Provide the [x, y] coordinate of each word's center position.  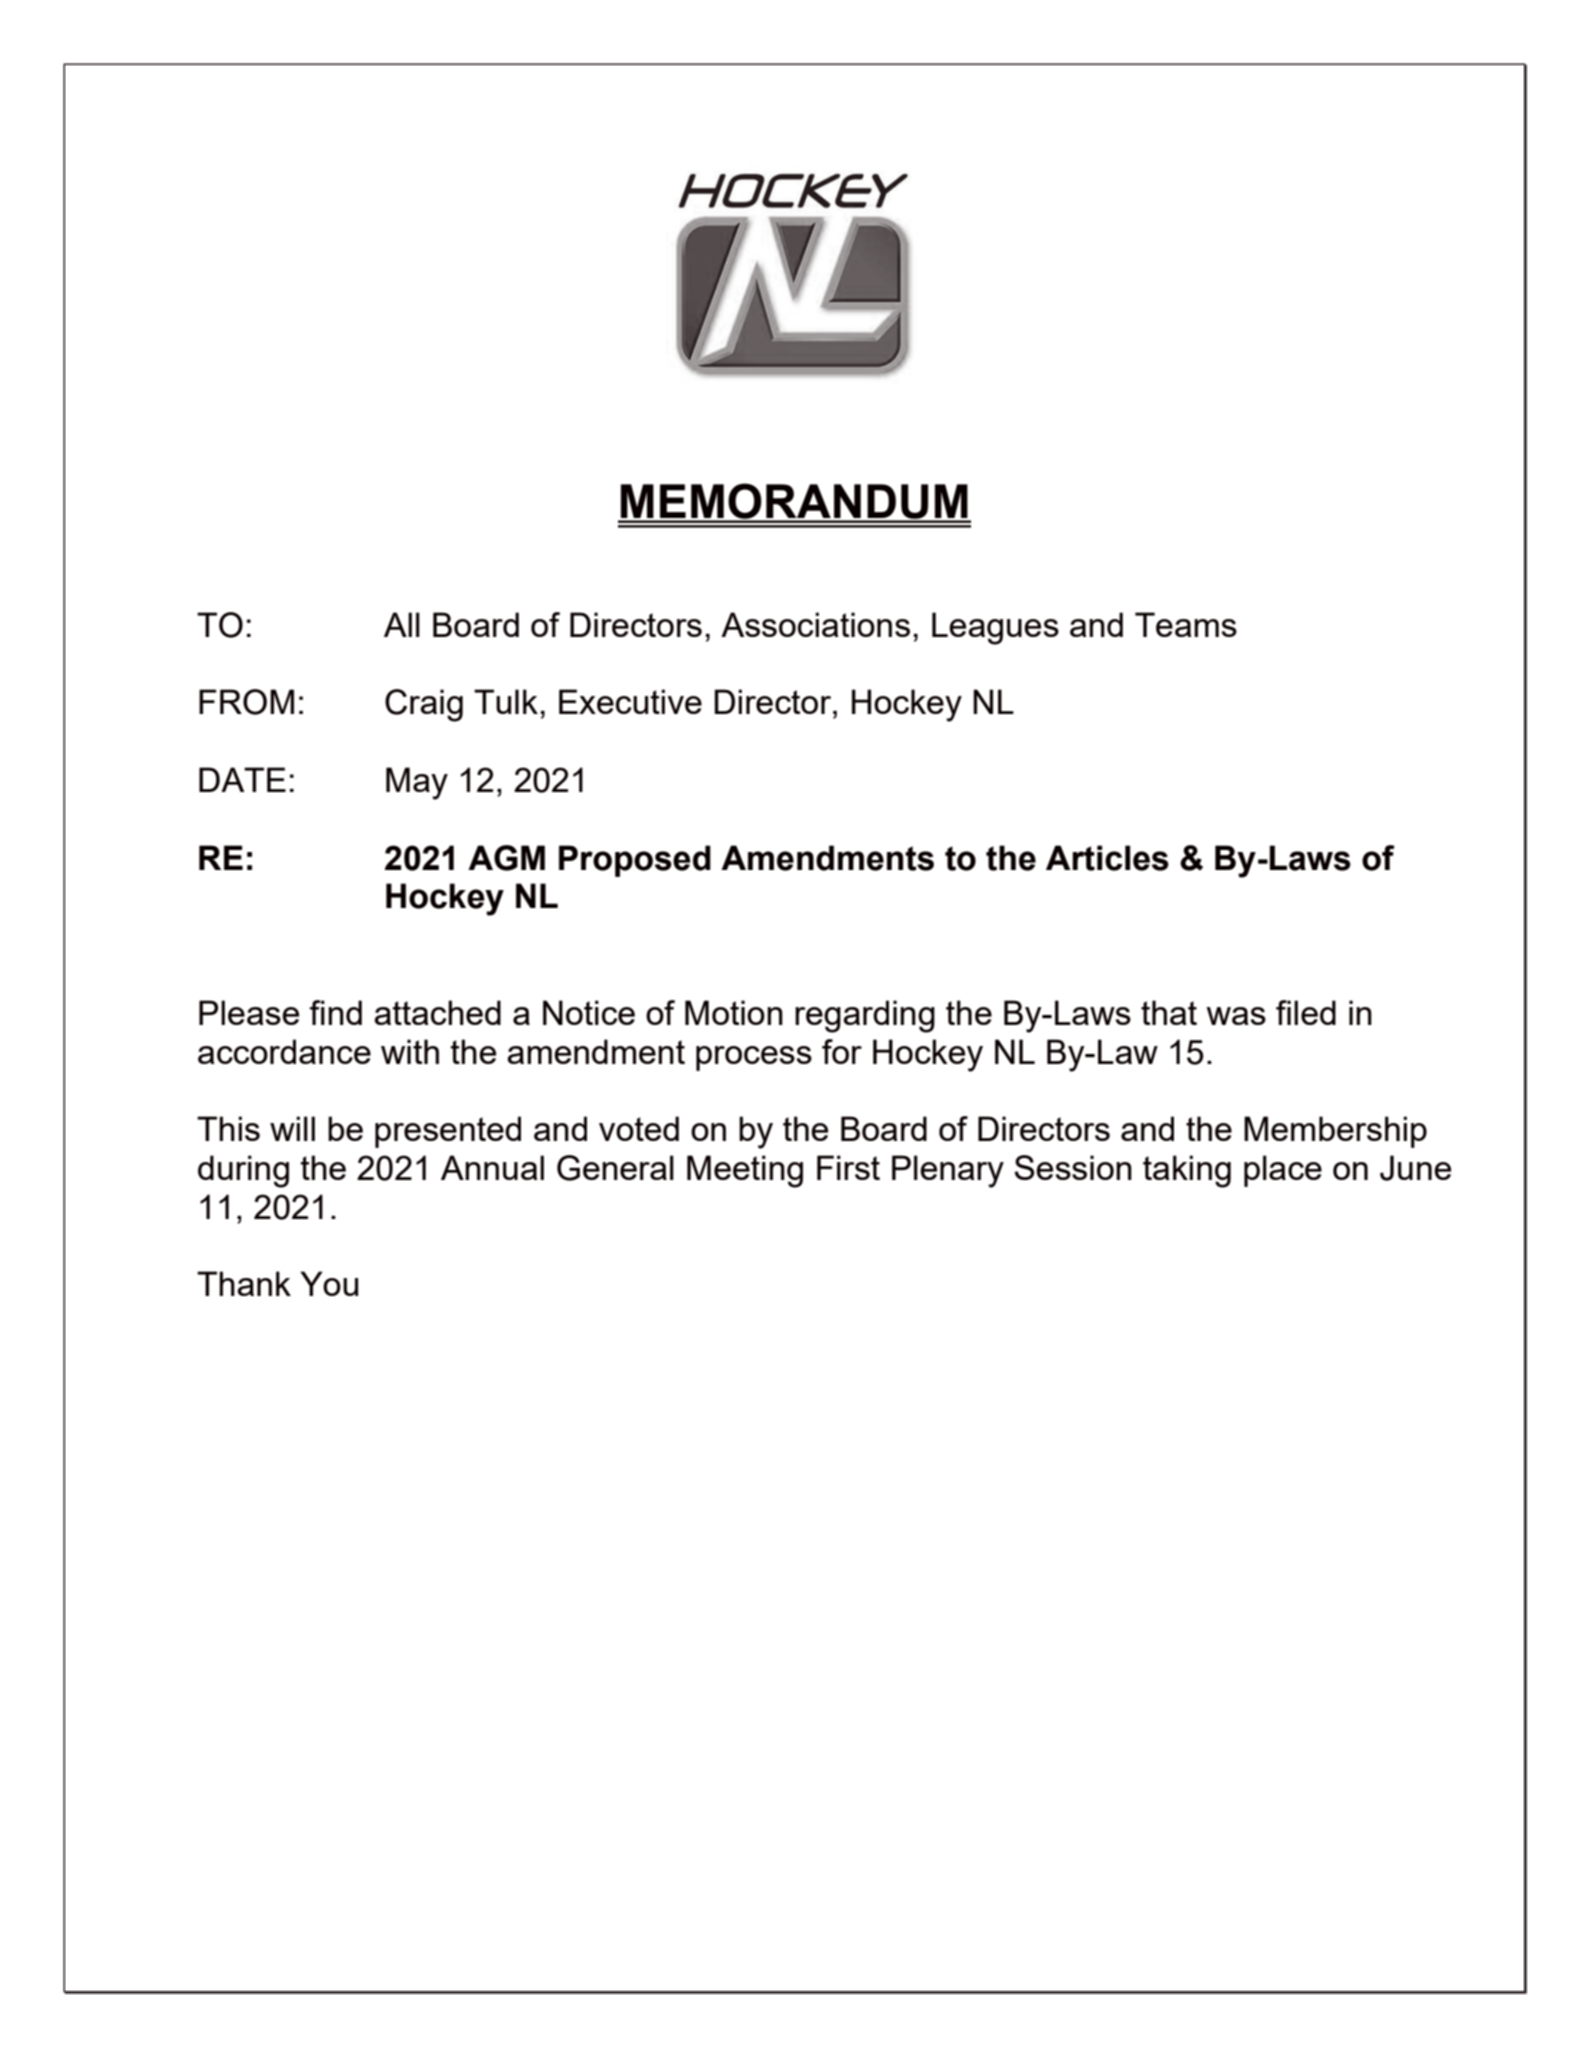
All [402, 624]
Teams [1186, 624]
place [1283, 1171]
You [329, 1283]
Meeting [745, 1171]
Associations [815, 624]
